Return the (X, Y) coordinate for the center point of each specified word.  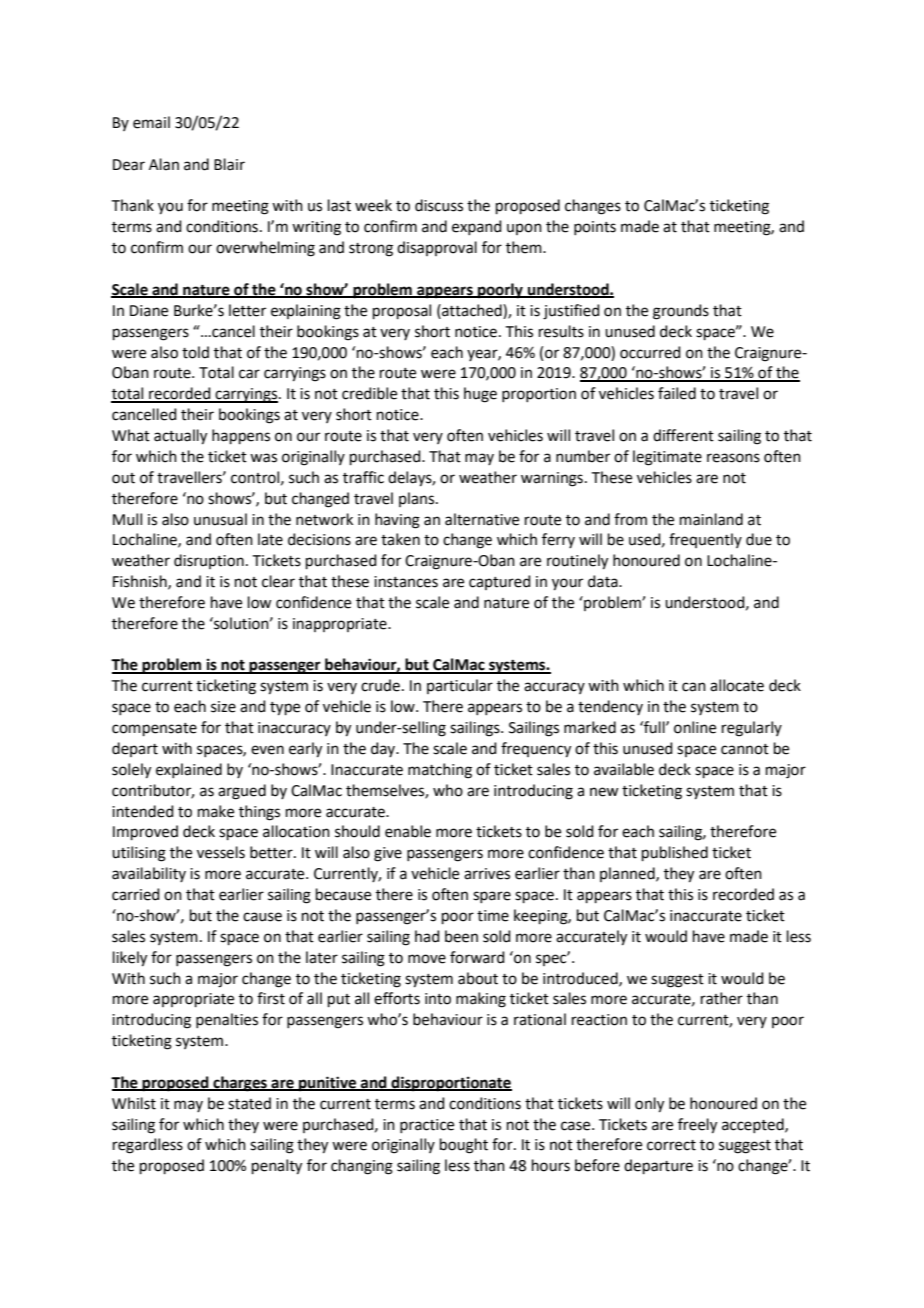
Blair (229, 164)
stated (249, 1103)
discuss (439, 205)
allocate (737, 685)
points (595, 228)
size (223, 707)
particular (460, 686)
